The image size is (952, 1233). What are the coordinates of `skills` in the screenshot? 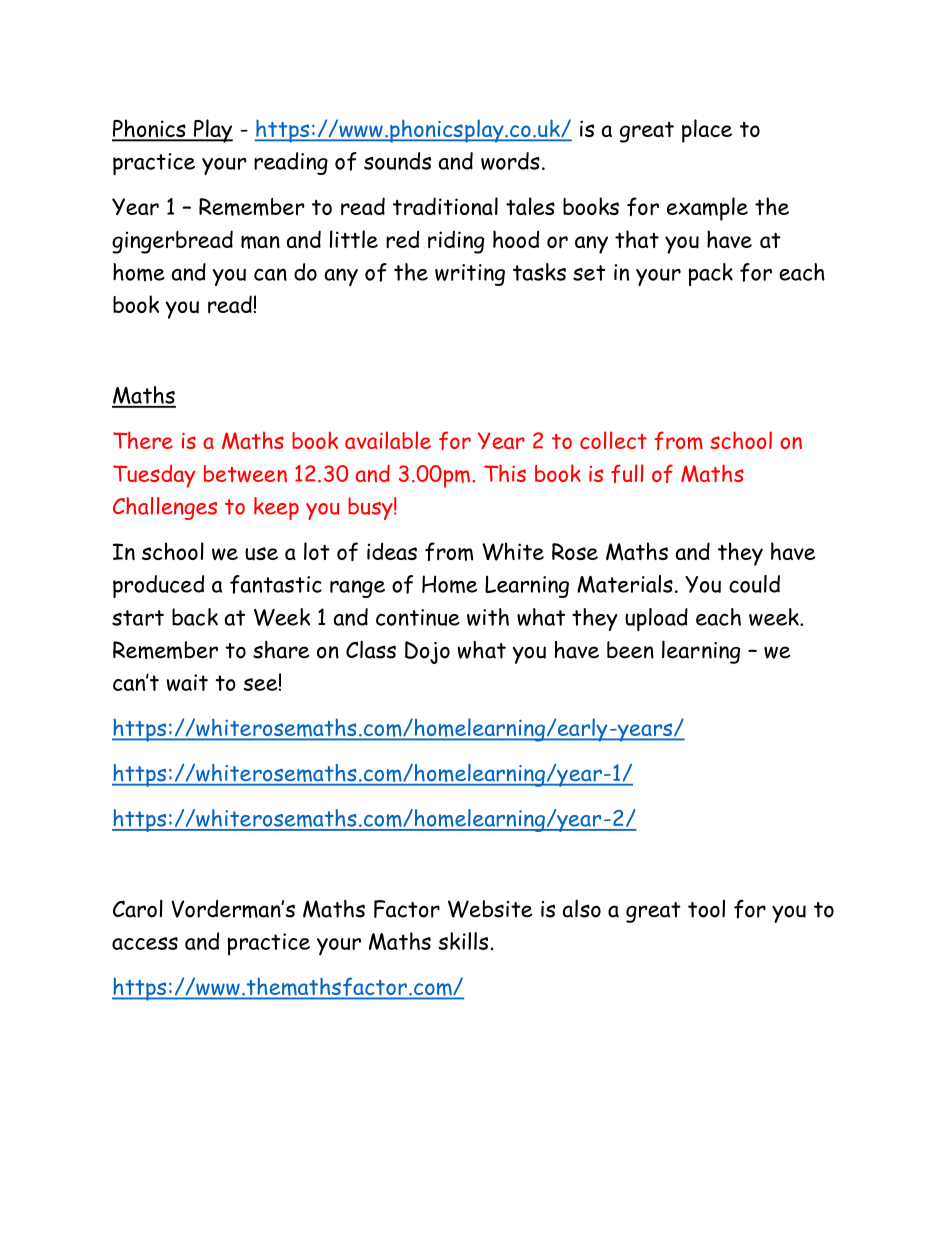 It's located at (463, 941).
